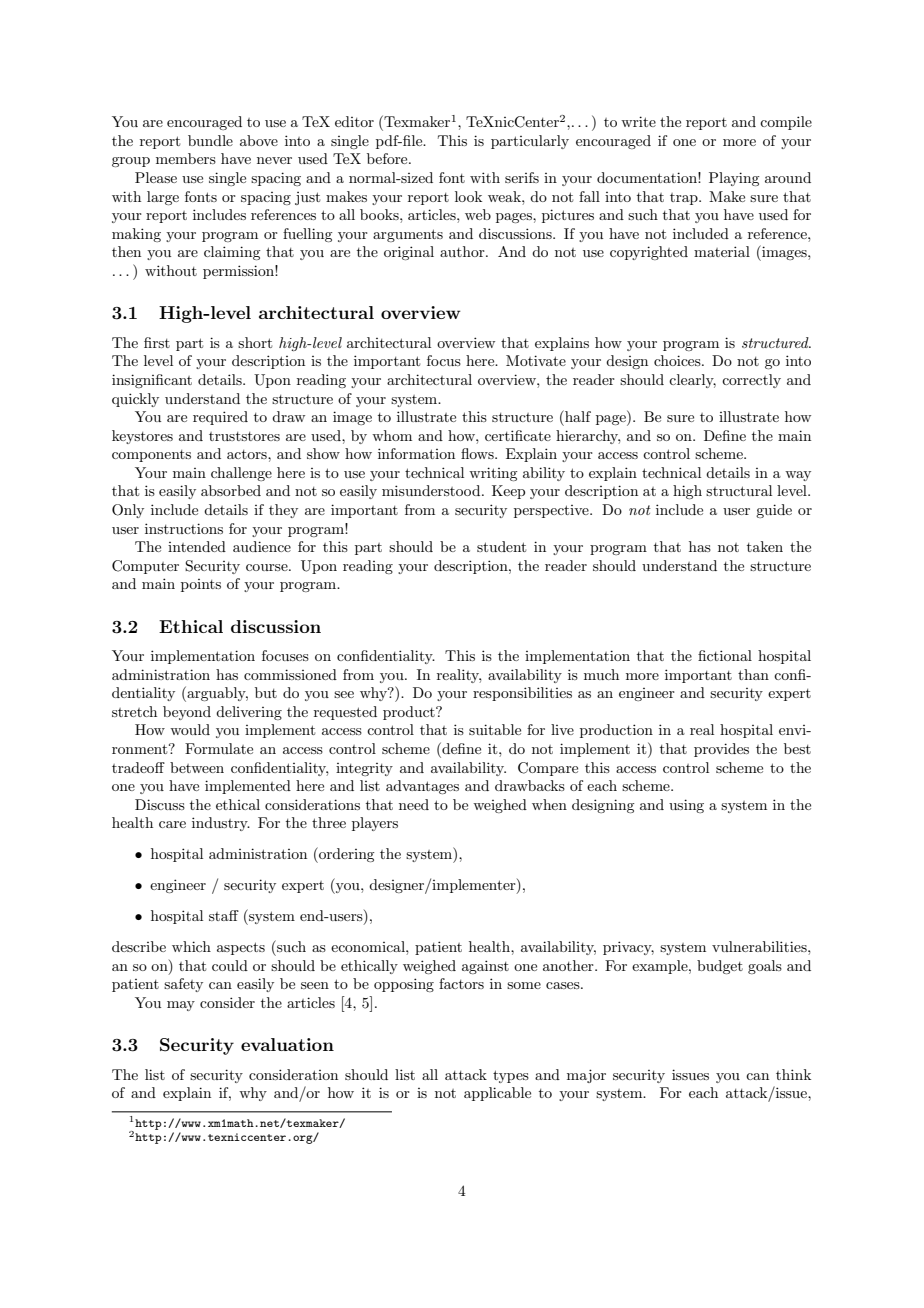  What do you see at coordinates (511, 1076) in the screenshot?
I see `types` at bounding box center [511, 1076].
